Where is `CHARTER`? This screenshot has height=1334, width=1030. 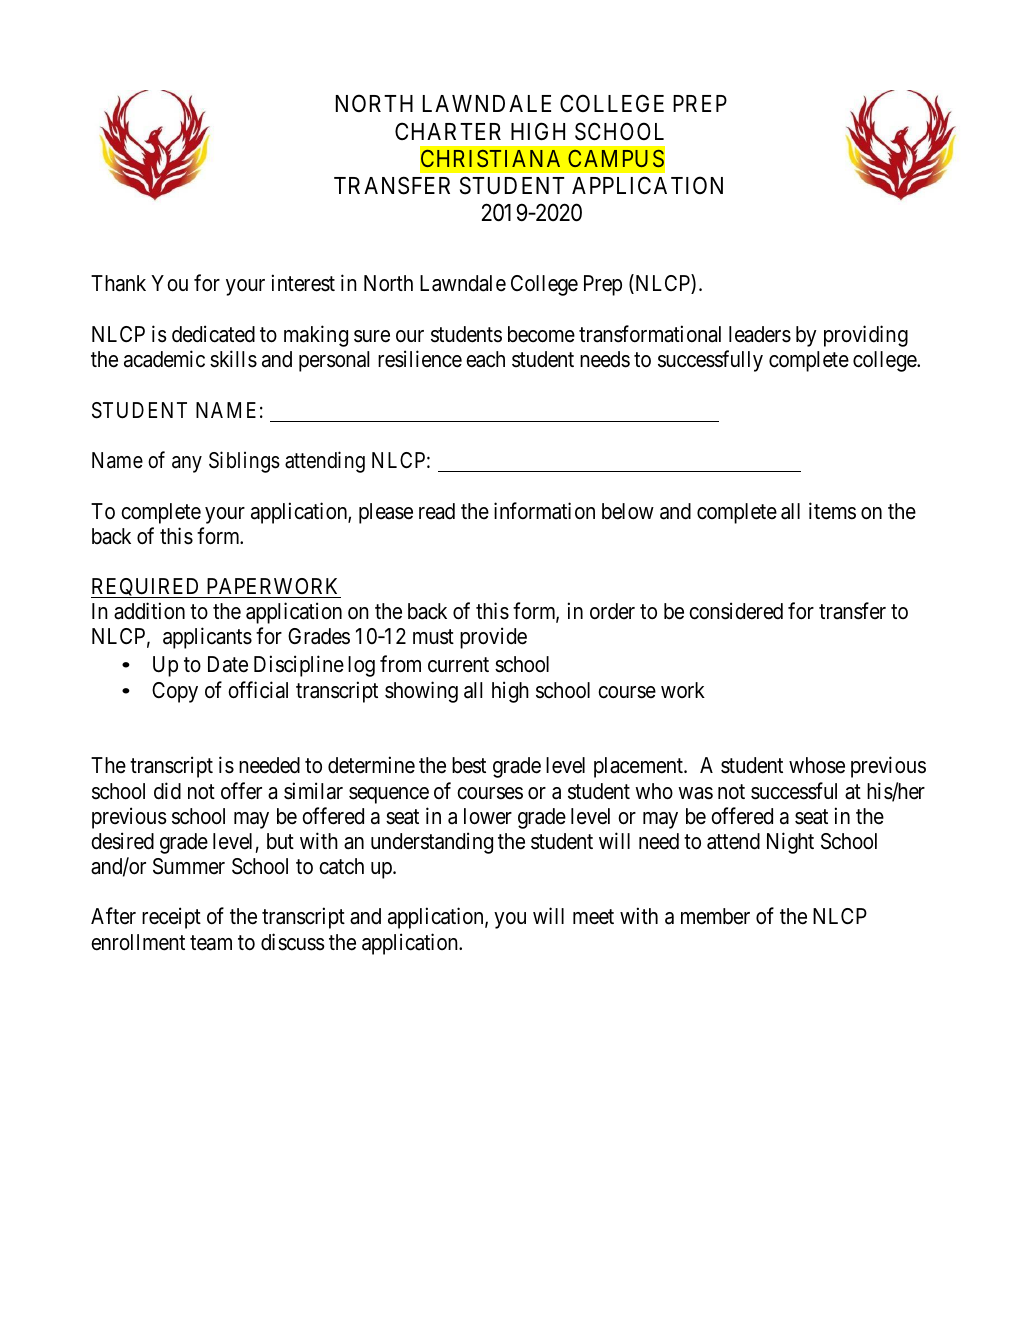
CHARTER is located at coordinates (448, 131).
